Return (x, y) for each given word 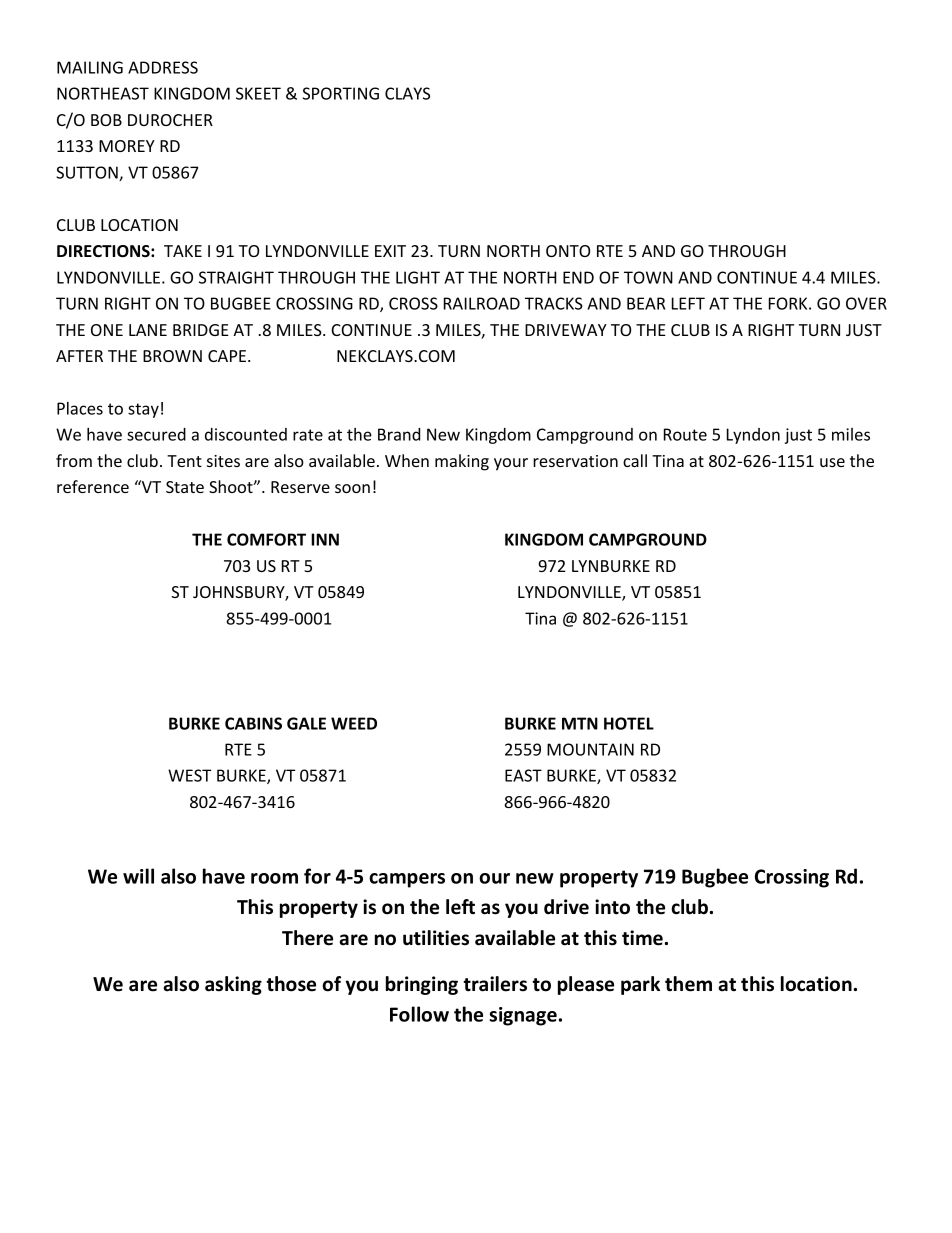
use (832, 462)
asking (233, 985)
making (462, 462)
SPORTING (341, 93)
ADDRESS (163, 67)
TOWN (648, 277)
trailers (495, 984)
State (185, 487)
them (688, 984)
